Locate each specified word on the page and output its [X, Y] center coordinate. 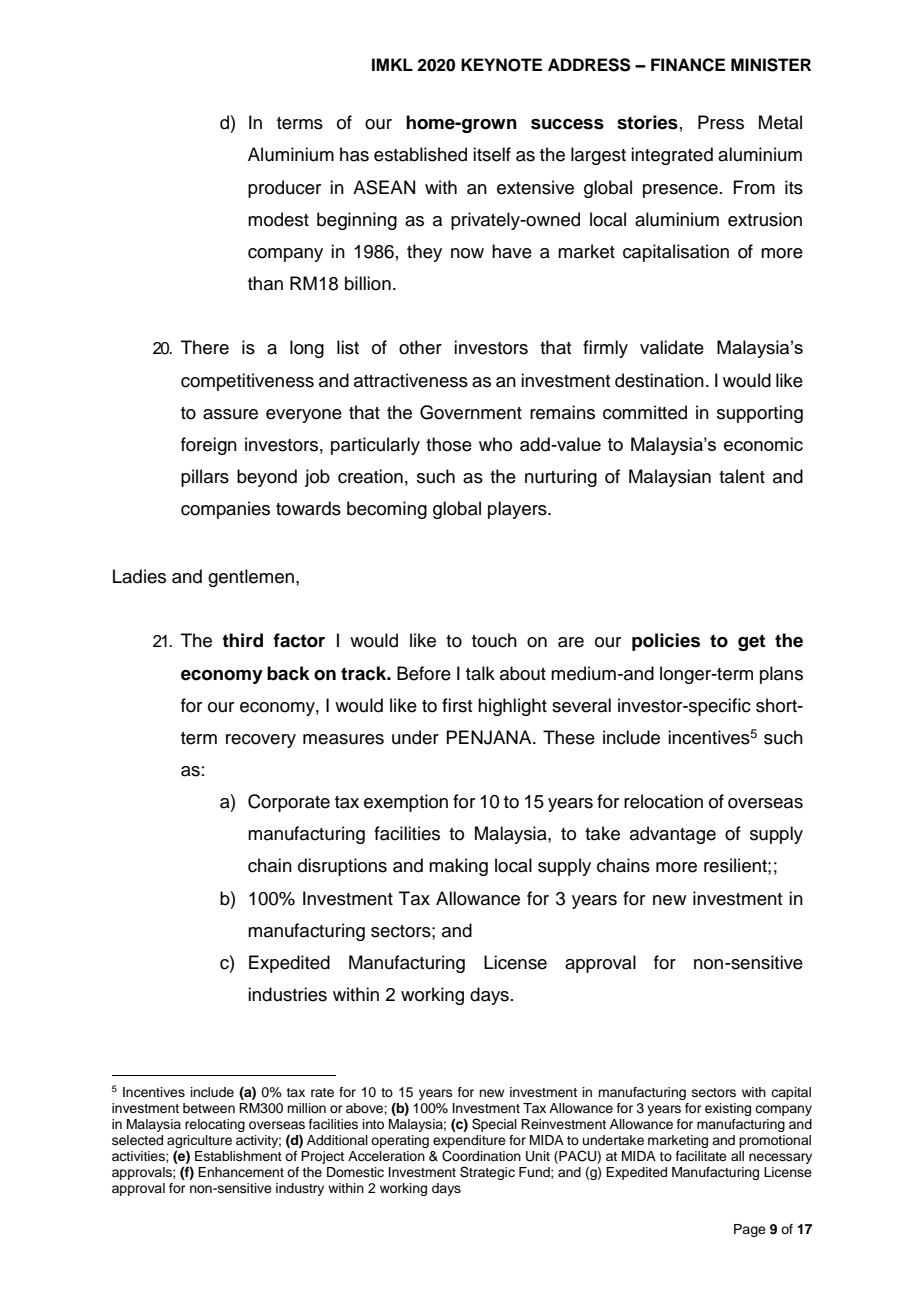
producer [284, 189]
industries [287, 994]
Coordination [481, 1156]
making [458, 867]
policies [666, 642]
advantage [673, 835]
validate [672, 347]
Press [721, 122]
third [242, 640]
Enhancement [241, 1172]
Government [471, 412]
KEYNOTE [501, 65]
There [205, 347]
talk [480, 673]
